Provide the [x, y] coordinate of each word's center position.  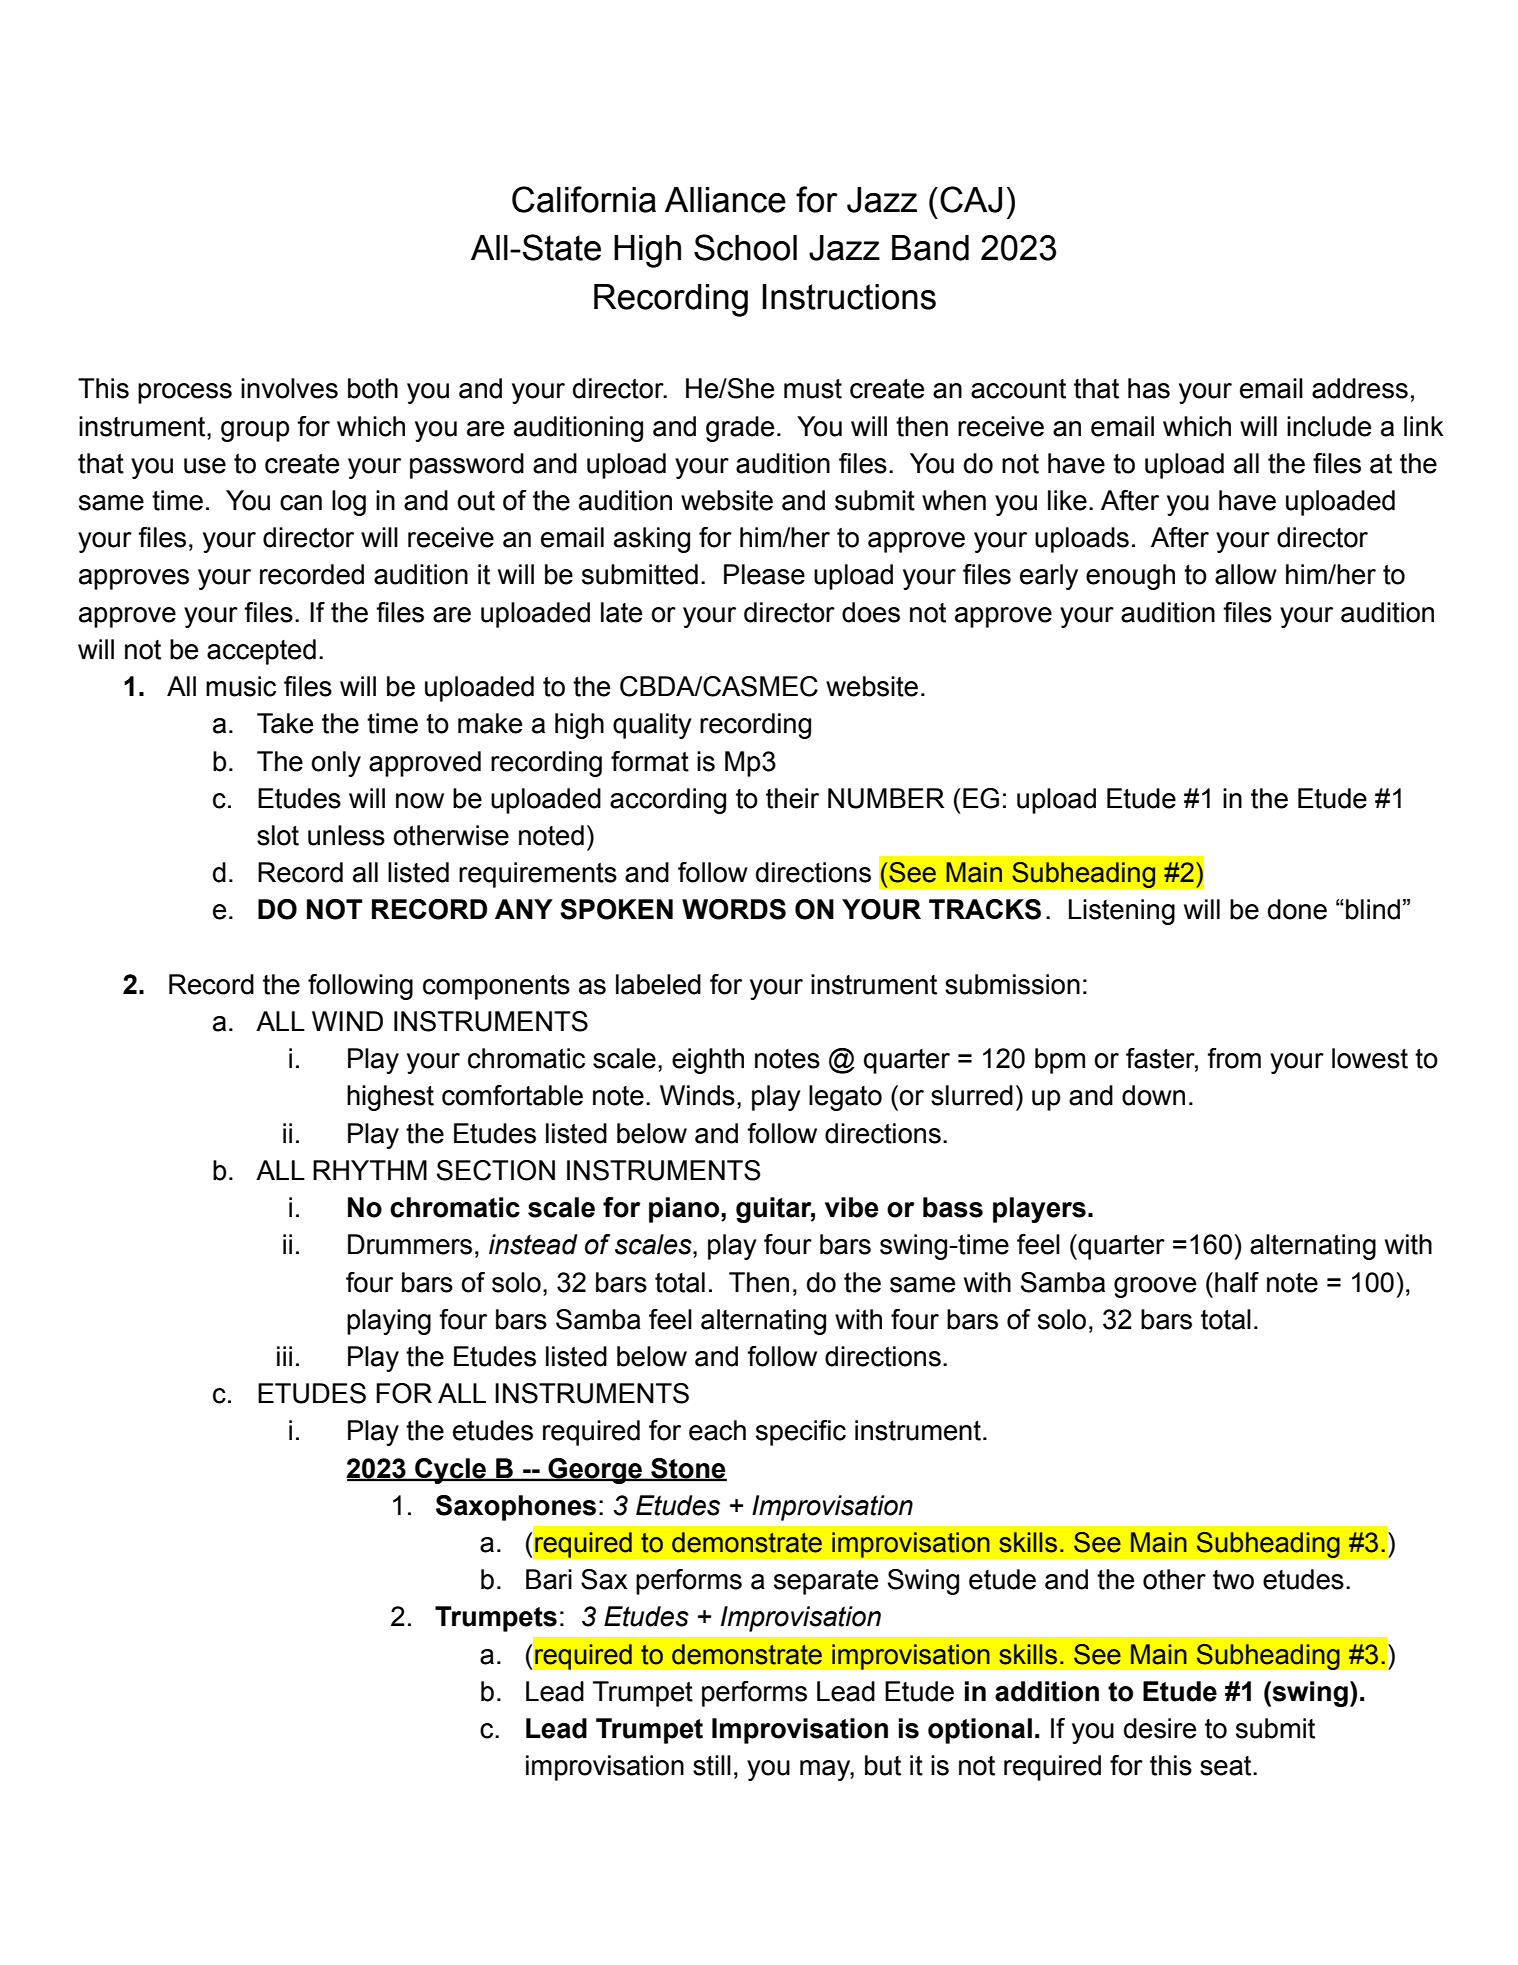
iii [284, 1356]
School [745, 247]
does [871, 612]
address [1360, 388]
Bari [549, 1579]
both [373, 388]
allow [1246, 574]
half [1237, 1282]
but [883, 1765]
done [1297, 909]
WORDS [734, 909]
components [496, 987]
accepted [261, 652]
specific [801, 1433]
